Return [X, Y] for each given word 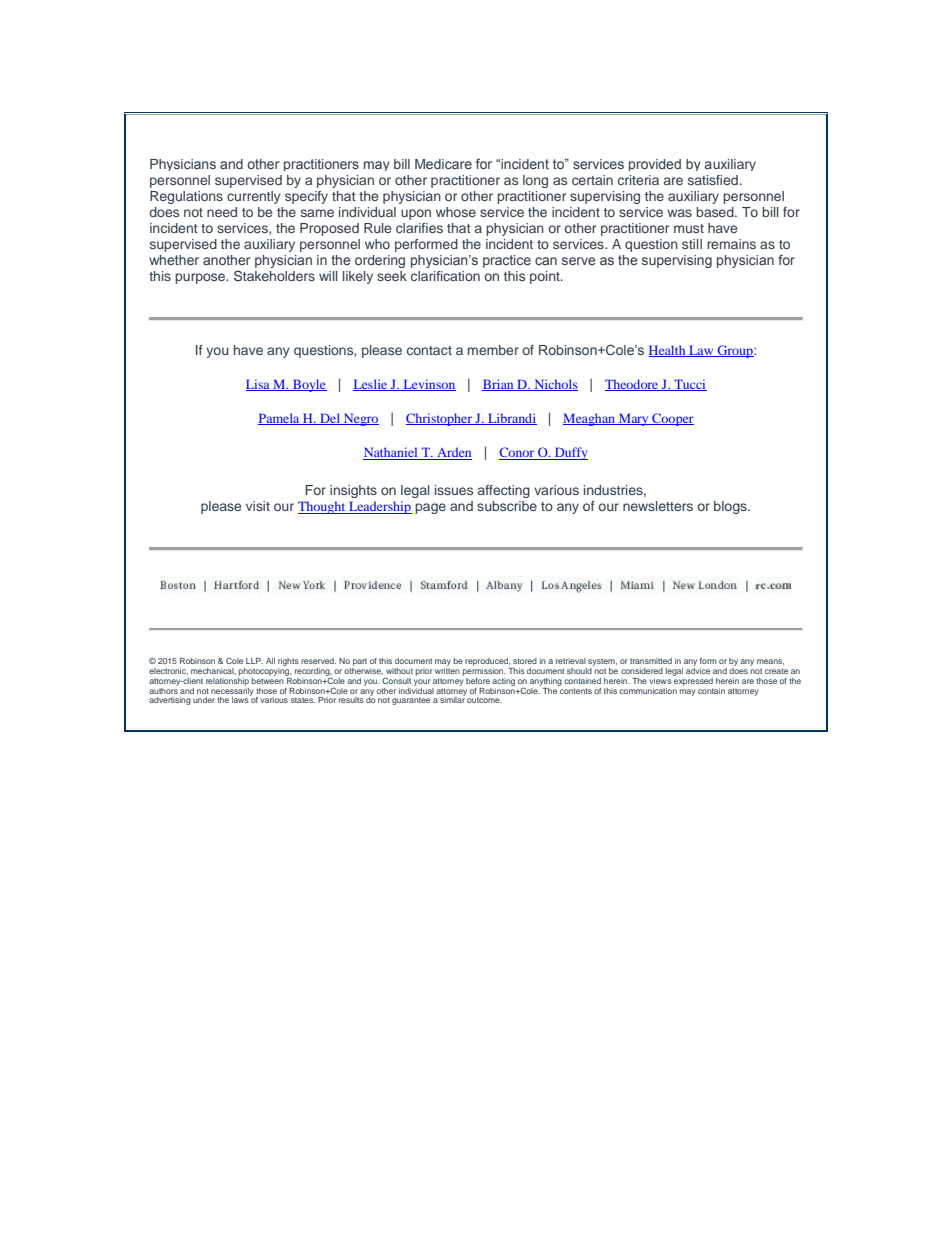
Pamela [280, 419]
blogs [731, 507]
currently [254, 197]
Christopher [440, 419]
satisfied [713, 180]
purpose [201, 278]
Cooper [672, 419]
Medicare [443, 164]
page [430, 508]
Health [668, 351]
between [268, 679]
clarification [445, 276]
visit [258, 506]
